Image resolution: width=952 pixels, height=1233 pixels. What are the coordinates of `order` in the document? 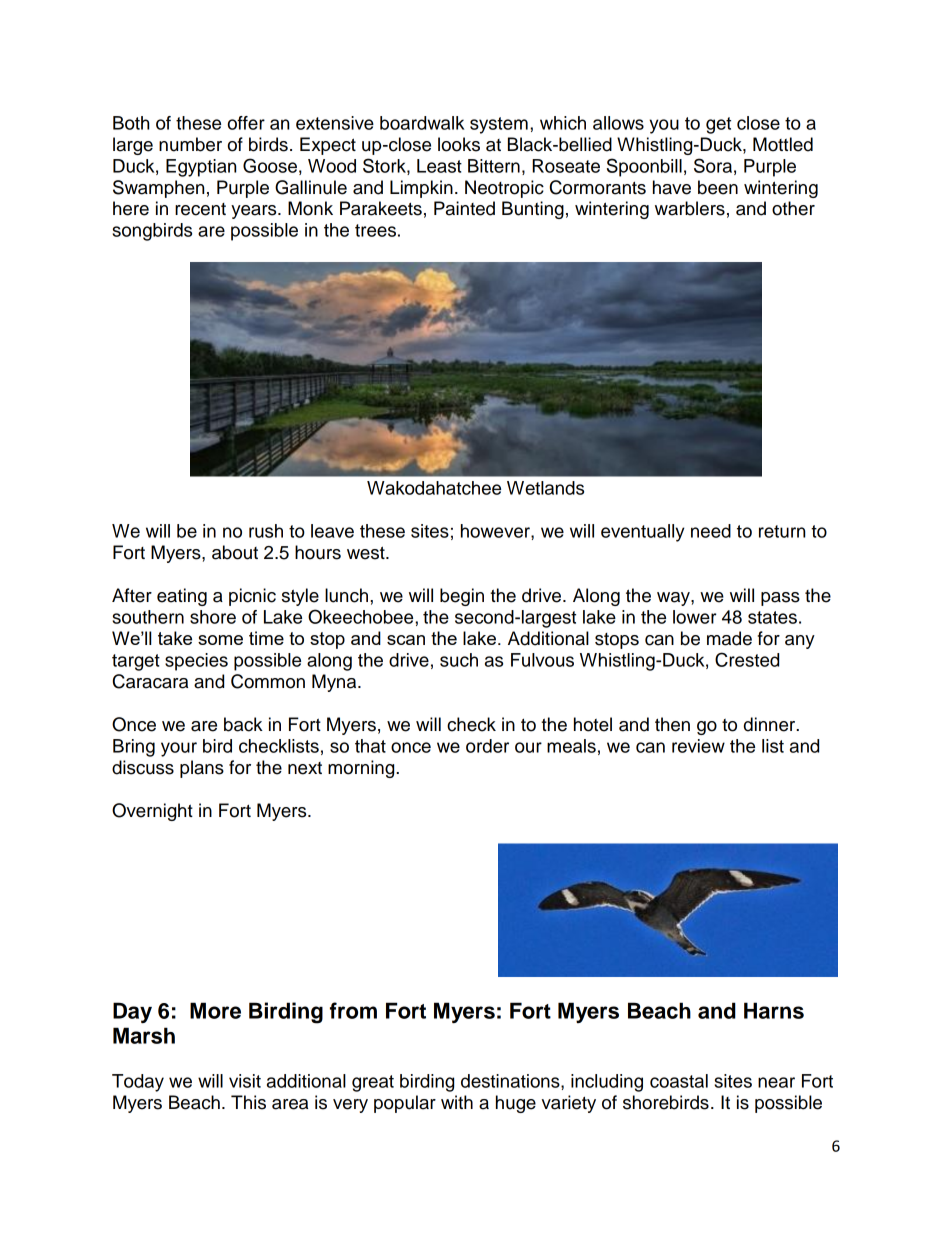 It's located at (487, 746).
